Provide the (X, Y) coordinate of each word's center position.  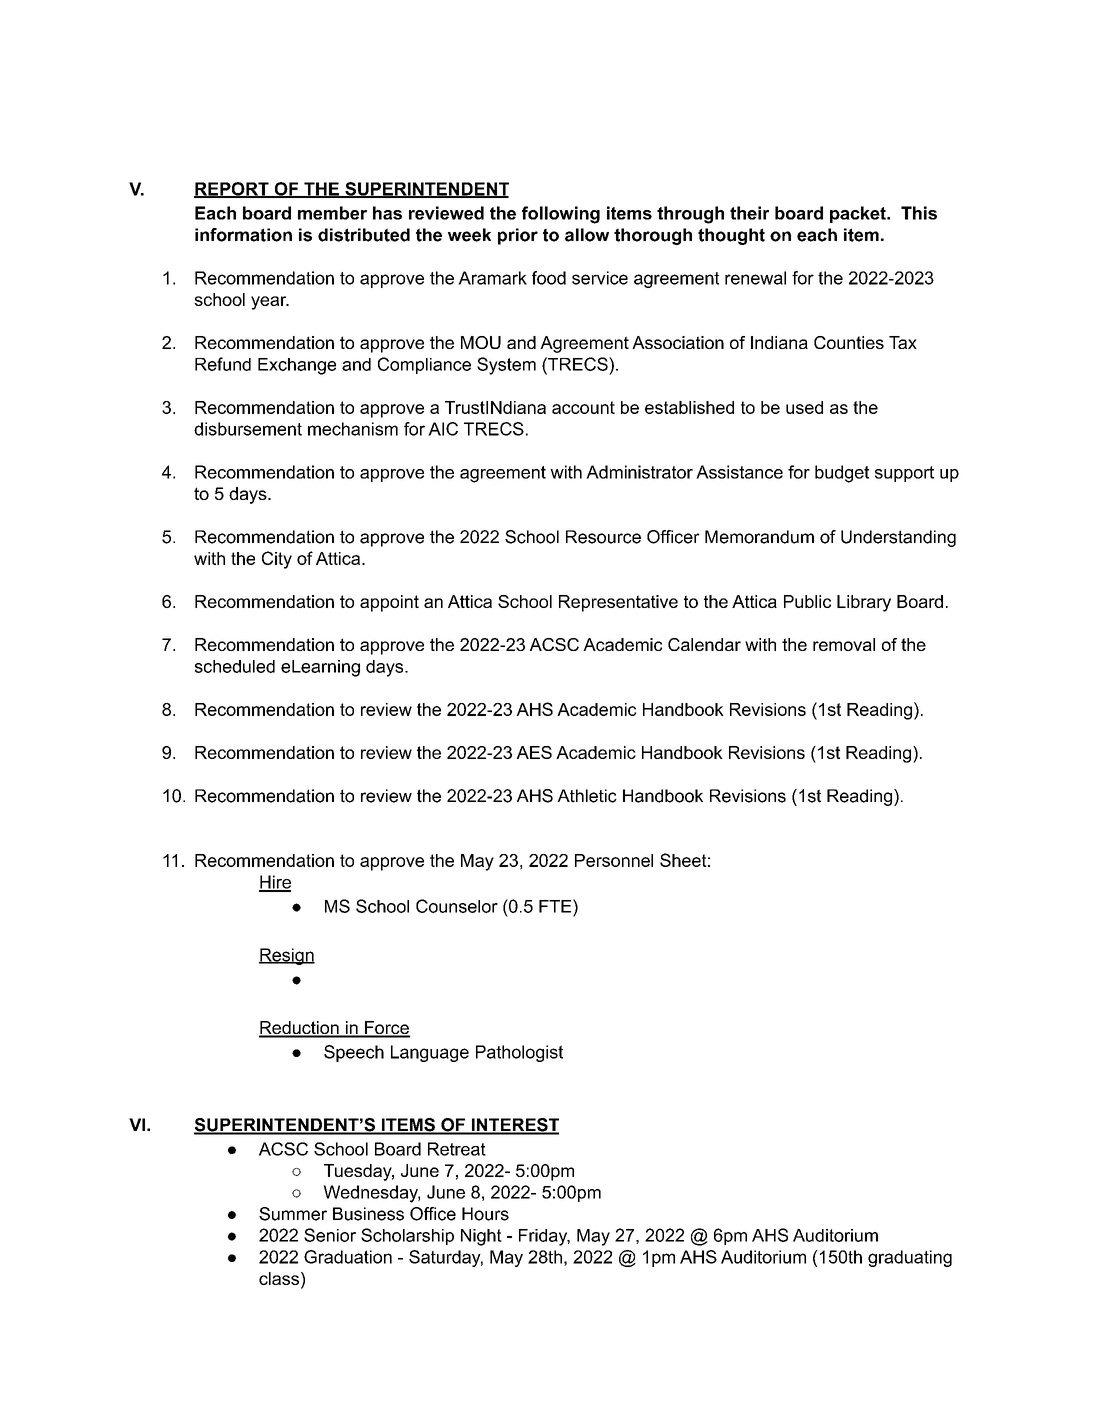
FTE (556, 906)
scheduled (235, 666)
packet (859, 214)
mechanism (353, 429)
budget (842, 474)
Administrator (639, 472)
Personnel (614, 860)
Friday (544, 1237)
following (561, 215)
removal (844, 644)
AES (534, 752)
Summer (293, 1214)
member (332, 213)
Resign (287, 956)
